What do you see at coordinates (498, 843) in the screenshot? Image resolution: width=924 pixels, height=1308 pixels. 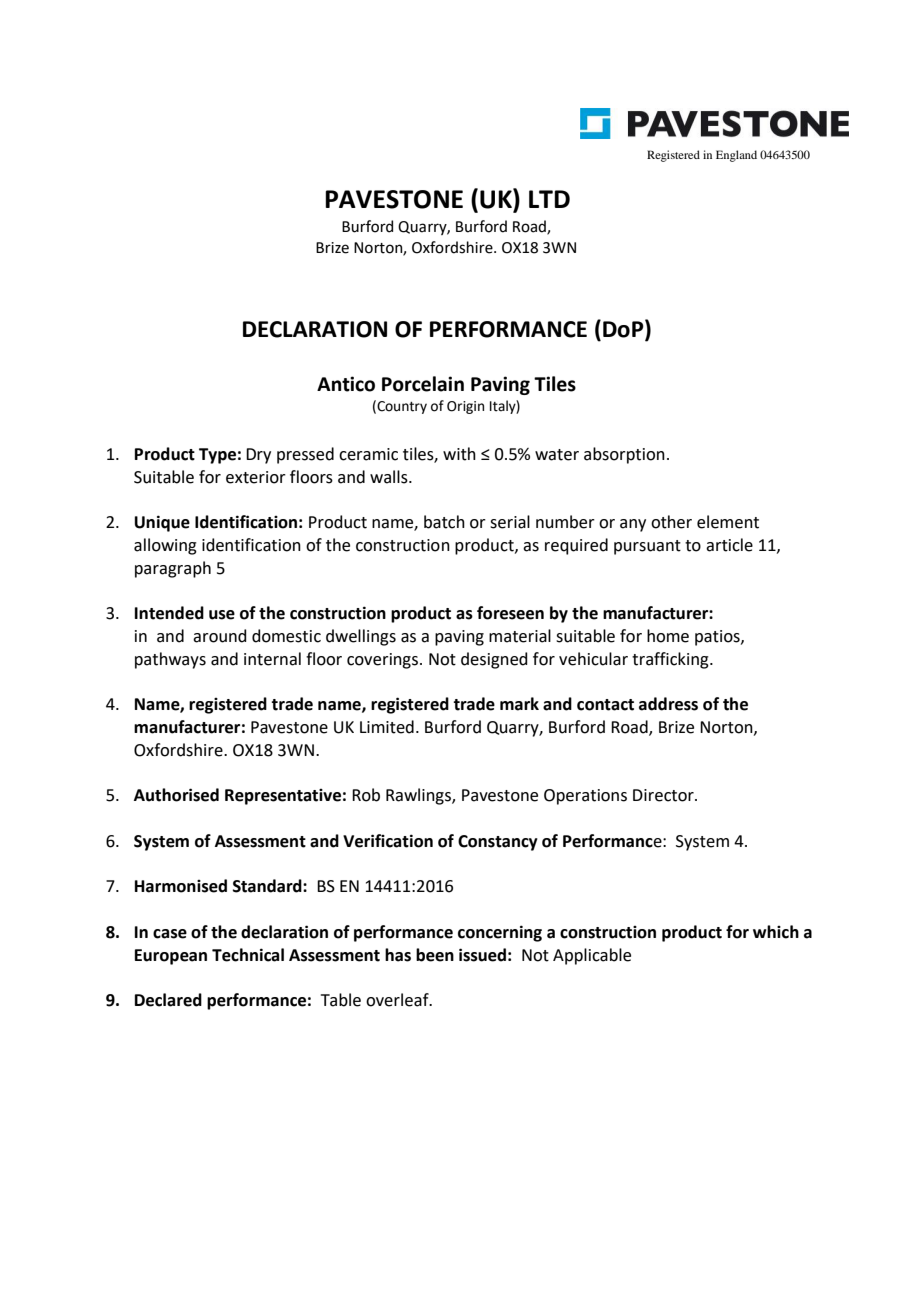 I see `Constancy` at bounding box center [498, 843].
